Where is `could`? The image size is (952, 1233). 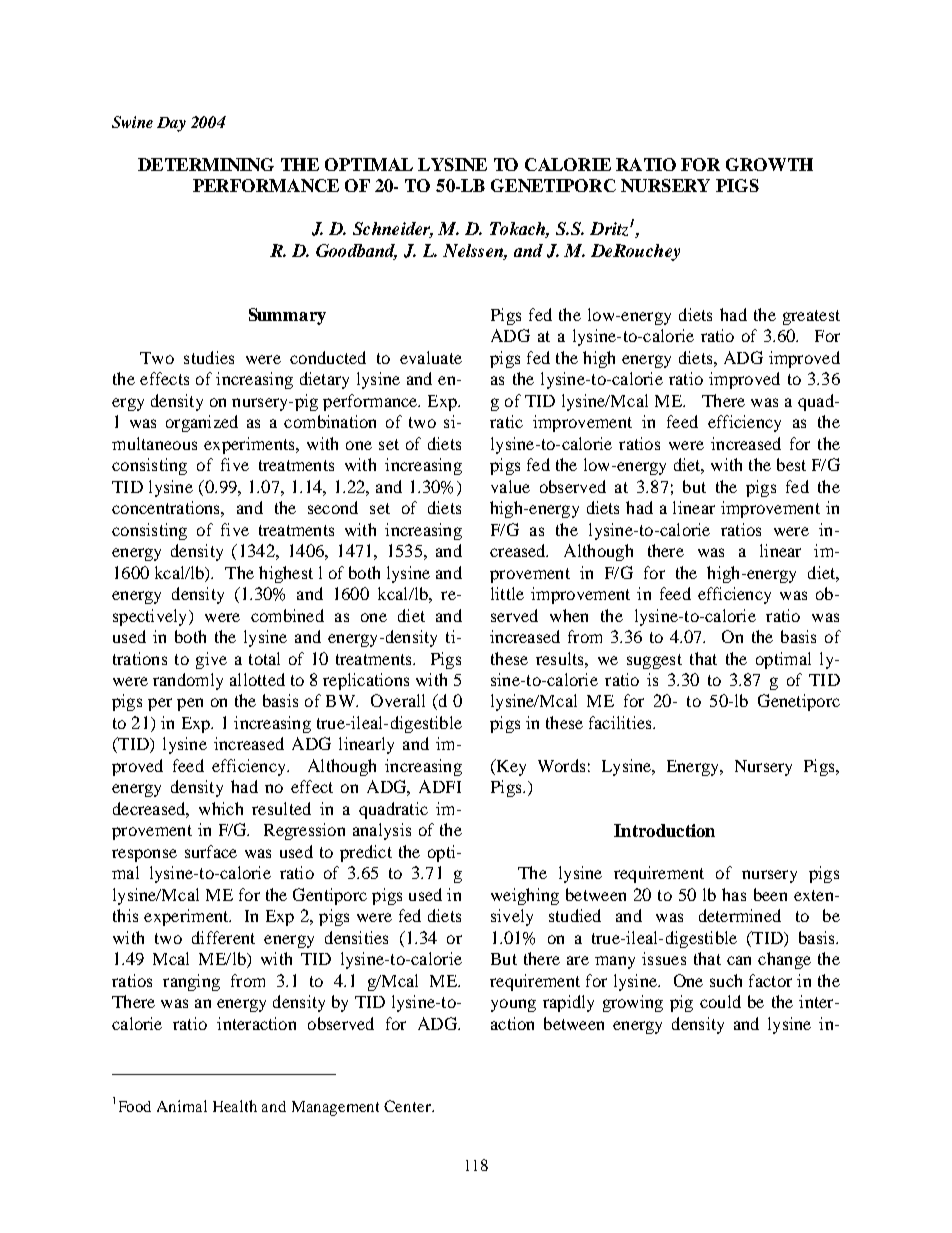 could is located at coordinates (720, 1001).
